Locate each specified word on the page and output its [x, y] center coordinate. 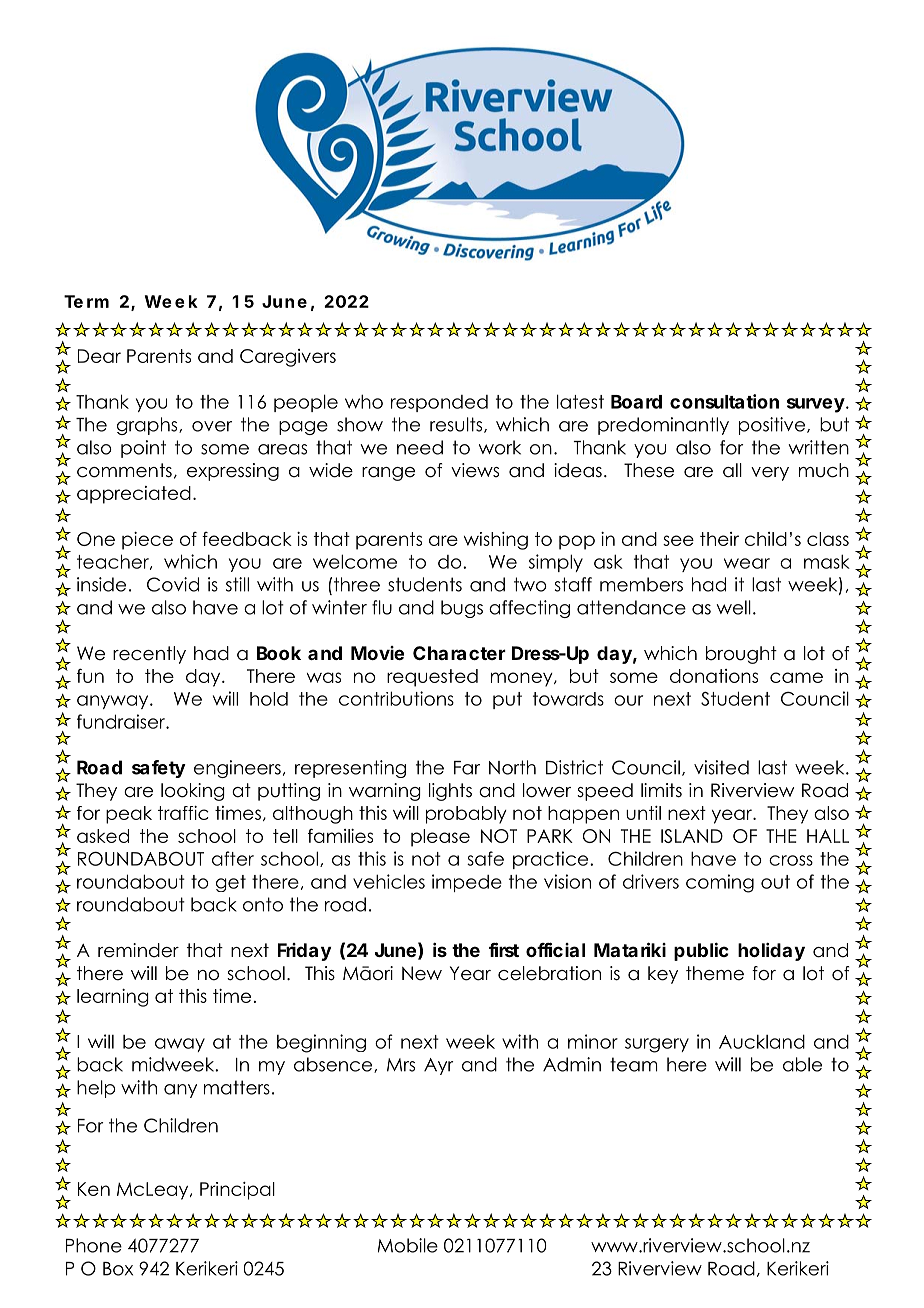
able [802, 1064]
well [734, 607]
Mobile [408, 1245]
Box [118, 1269]
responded [439, 403]
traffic [183, 813]
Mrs [401, 1065]
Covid [173, 584]
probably [466, 815]
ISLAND [692, 836]
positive [773, 426]
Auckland [762, 1041]
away [180, 1045]
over [212, 426]
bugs [462, 609]
